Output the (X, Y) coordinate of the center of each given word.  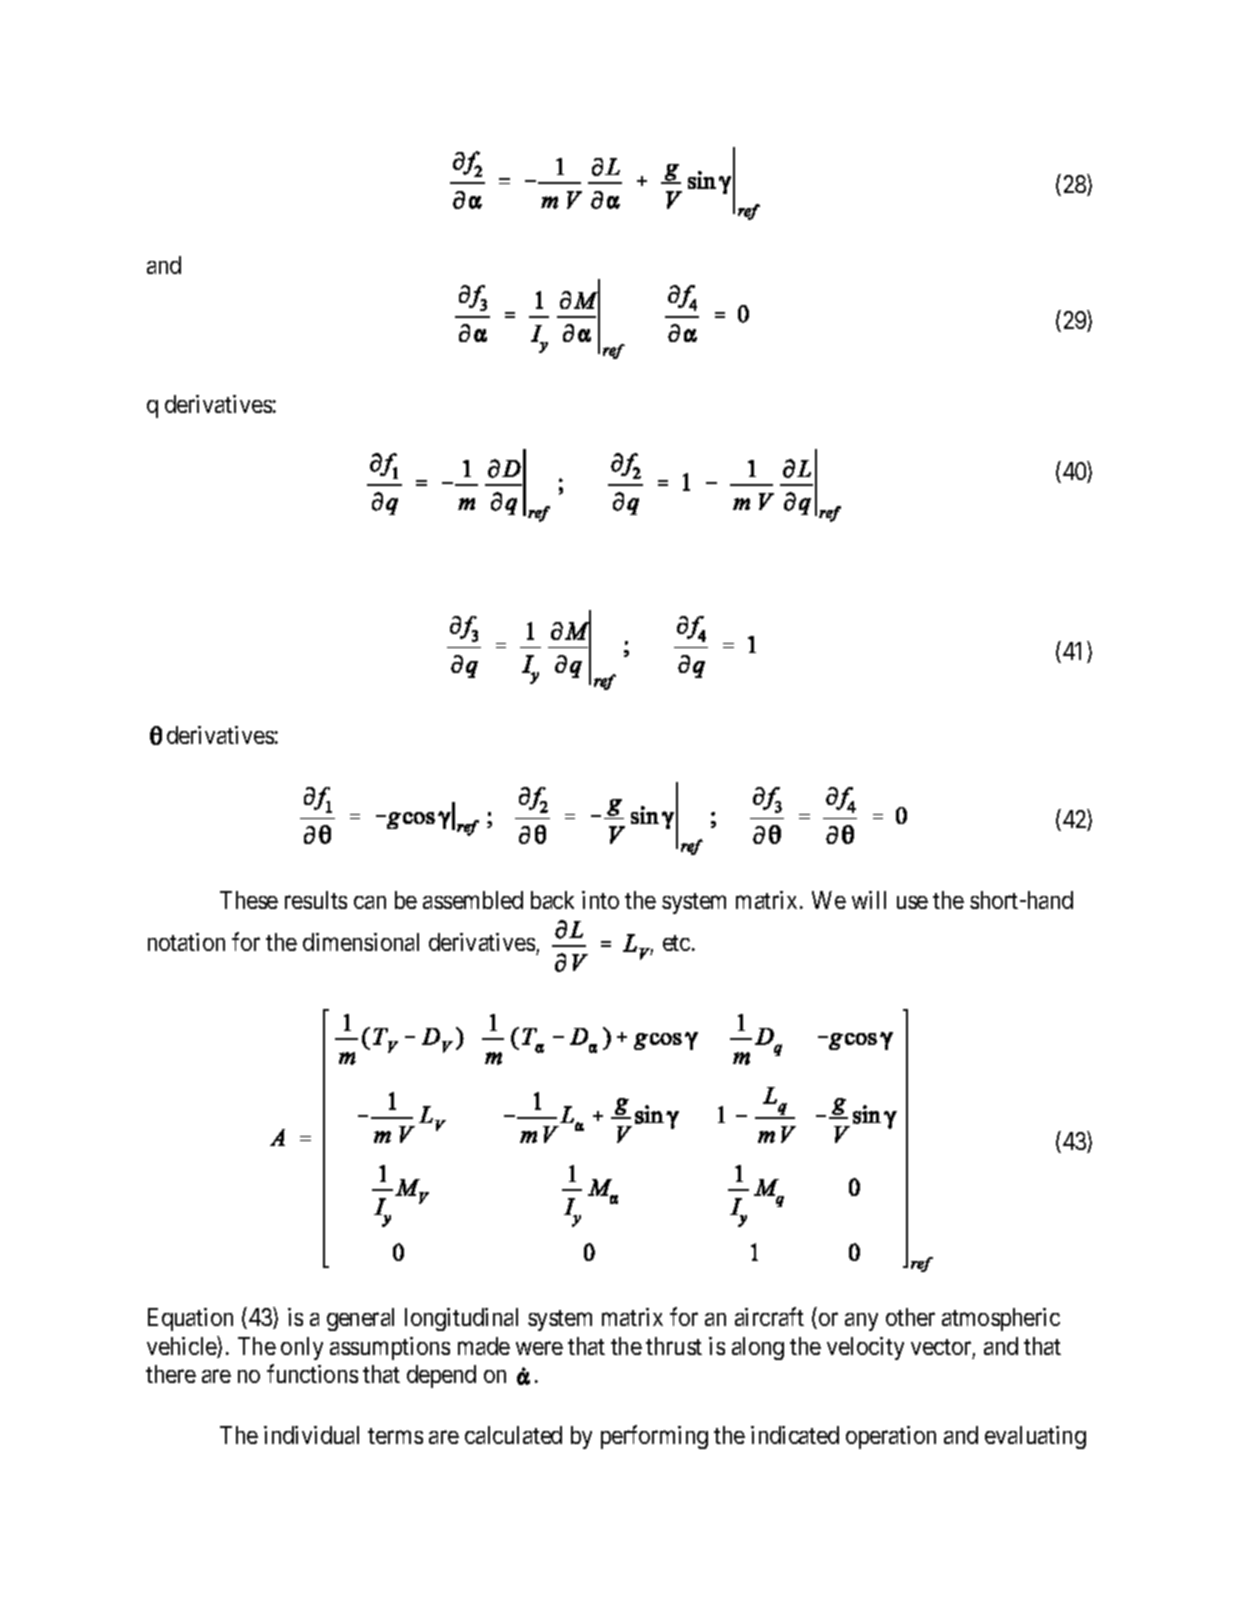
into (600, 900)
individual (311, 1435)
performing (654, 1437)
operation (891, 1437)
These (249, 900)
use (912, 902)
